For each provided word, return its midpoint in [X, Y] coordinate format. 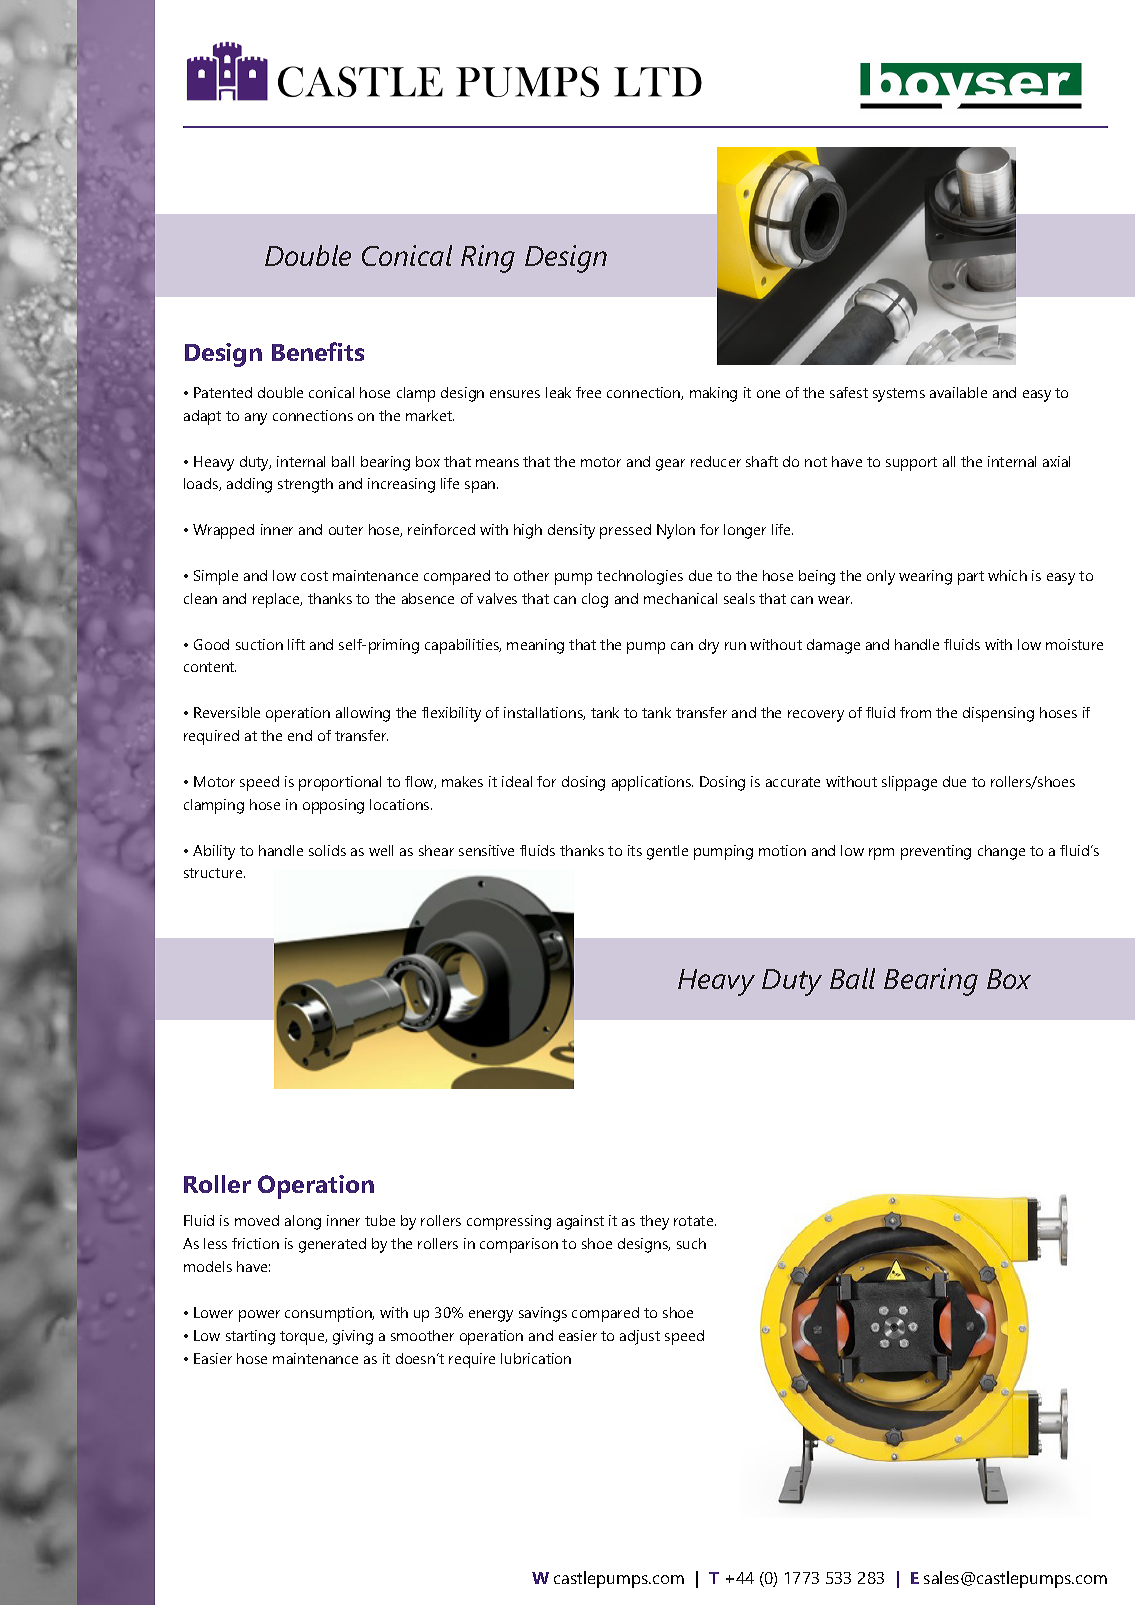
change [1001, 852]
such [691, 1243]
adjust [640, 1337]
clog [595, 600]
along [303, 1222]
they [654, 1222]
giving [353, 1337]
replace [277, 600]
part [971, 578]
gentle [667, 852]
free [588, 392]
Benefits [318, 351]
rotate [695, 1221]
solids [327, 850]
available [958, 392]
